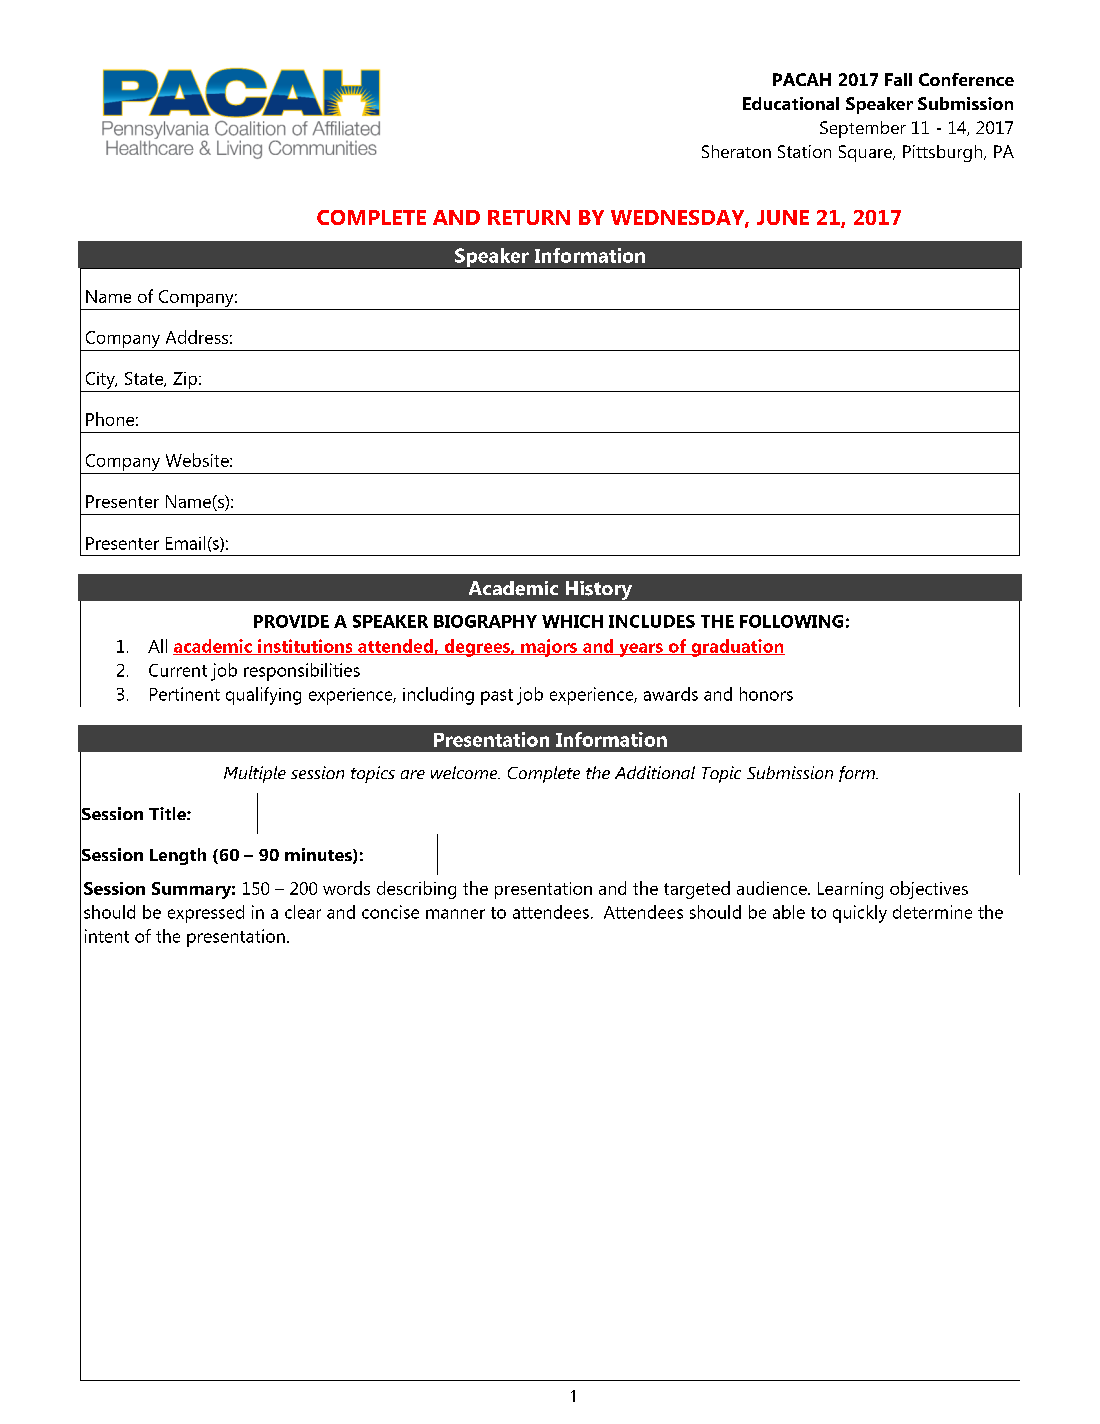 The width and height of the page is (1100, 1424). I want to click on expressed, so click(206, 914).
